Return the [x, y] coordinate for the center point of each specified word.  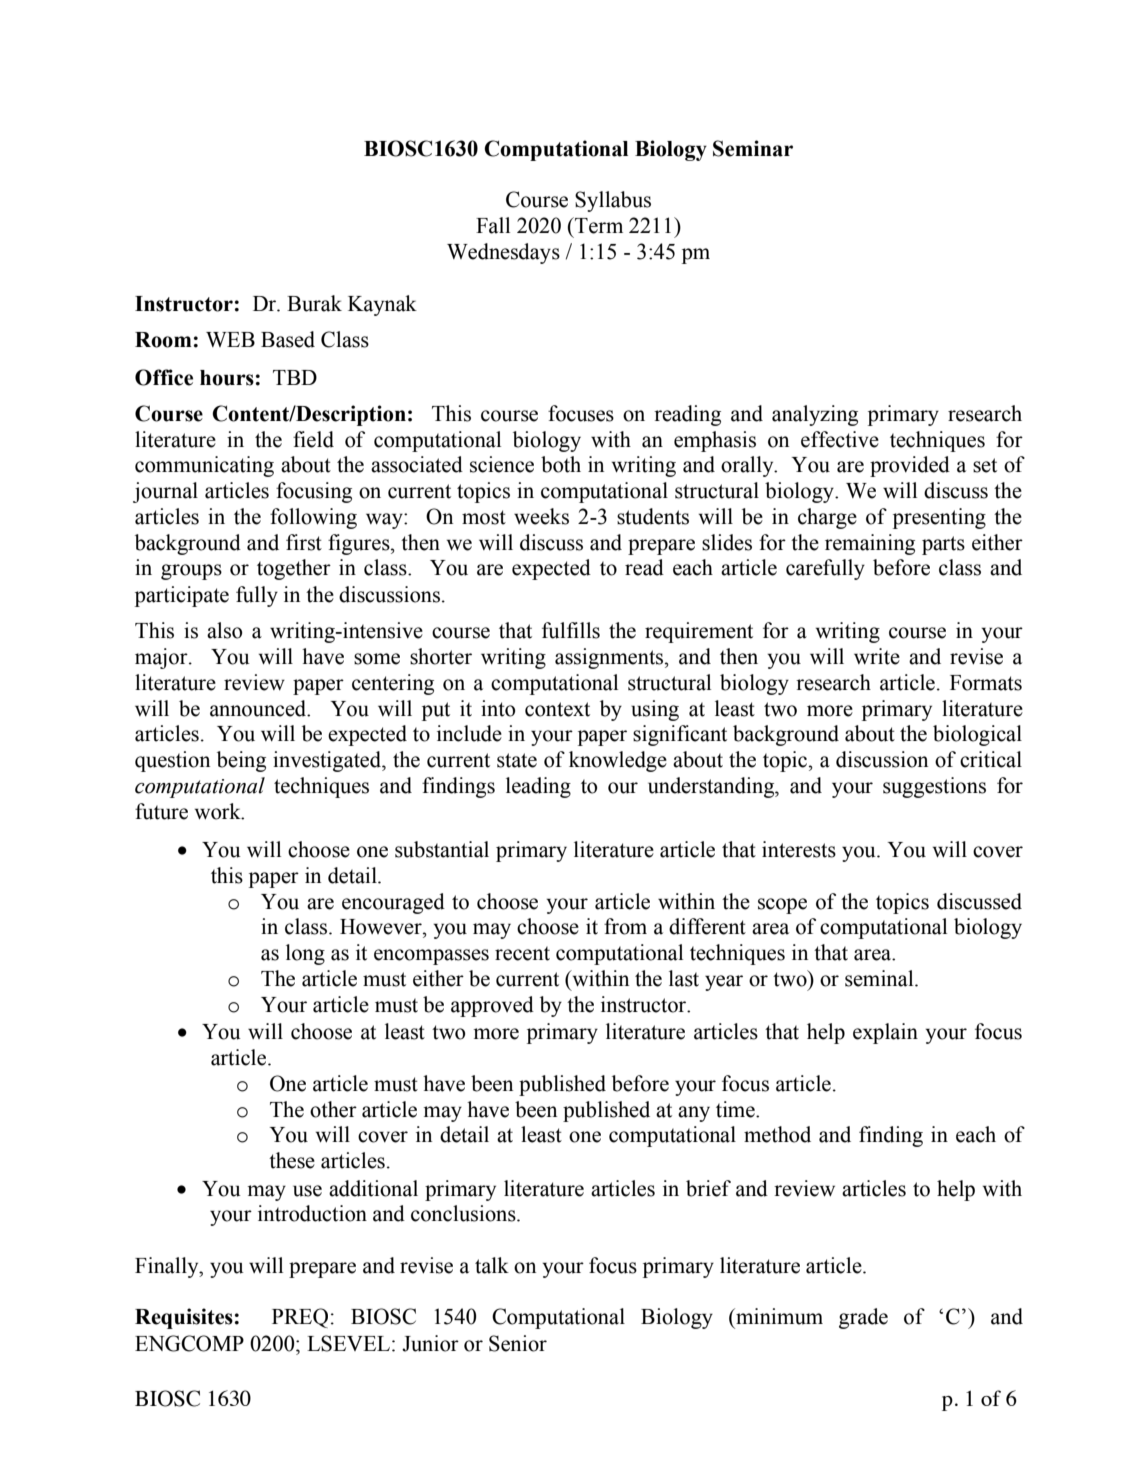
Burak [314, 303]
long [305, 954]
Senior [518, 1343]
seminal [880, 978]
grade [863, 1318]
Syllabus [613, 201]
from [625, 926]
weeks [541, 516]
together [294, 569]
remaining [870, 544]
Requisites [184, 1318]
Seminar [753, 148]
